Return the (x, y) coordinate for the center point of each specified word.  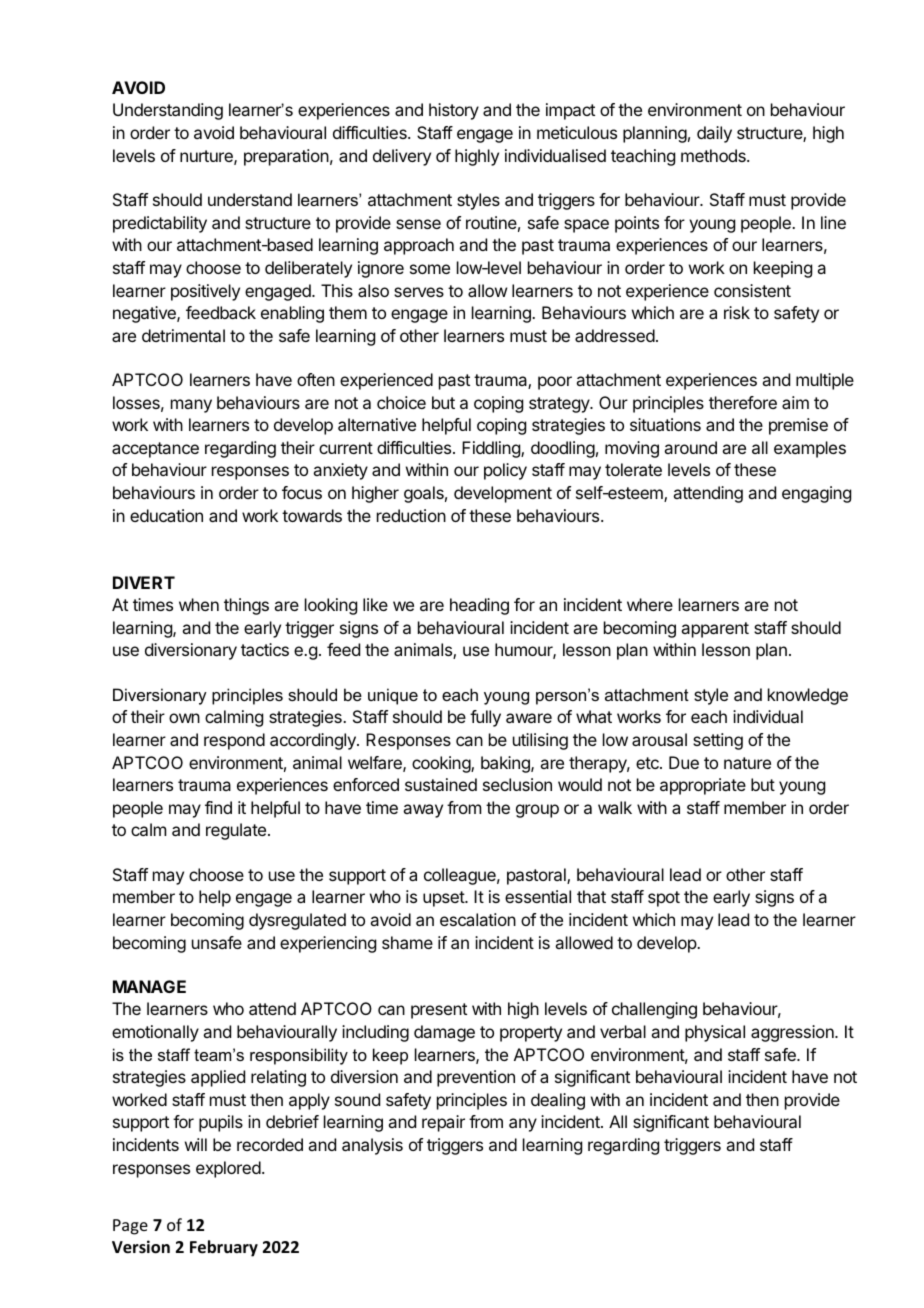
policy (505, 471)
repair (443, 1123)
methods (714, 155)
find (218, 807)
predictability (160, 224)
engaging (816, 494)
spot (664, 899)
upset (444, 899)
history (454, 111)
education (166, 515)
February (224, 1248)
